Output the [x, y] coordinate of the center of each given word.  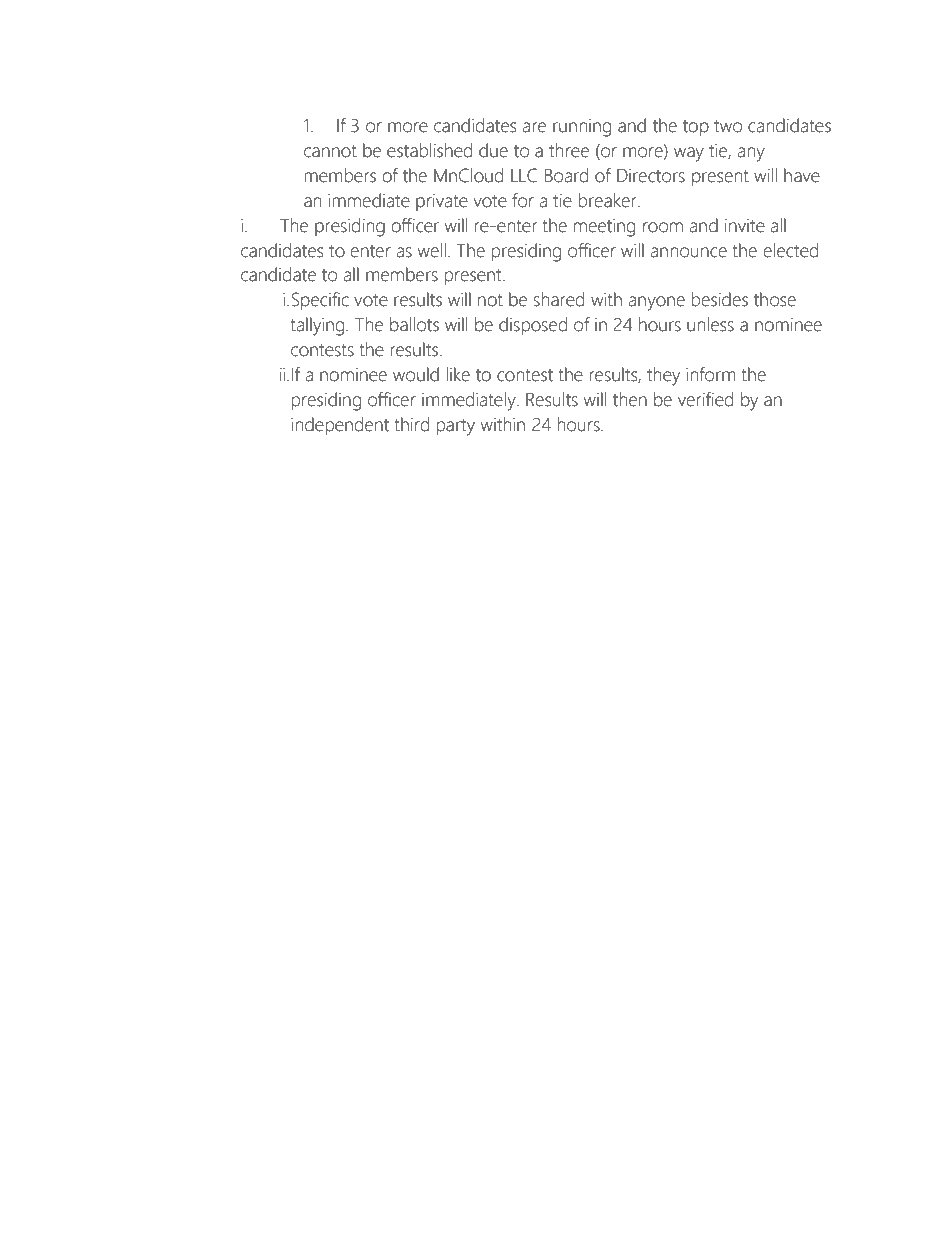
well [431, 250]
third [411, 424]
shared [559, 299]
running [582, 128]
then [630, 399]
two [728, 126]
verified [705, 399]
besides [719, 299]
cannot [330, 151]
